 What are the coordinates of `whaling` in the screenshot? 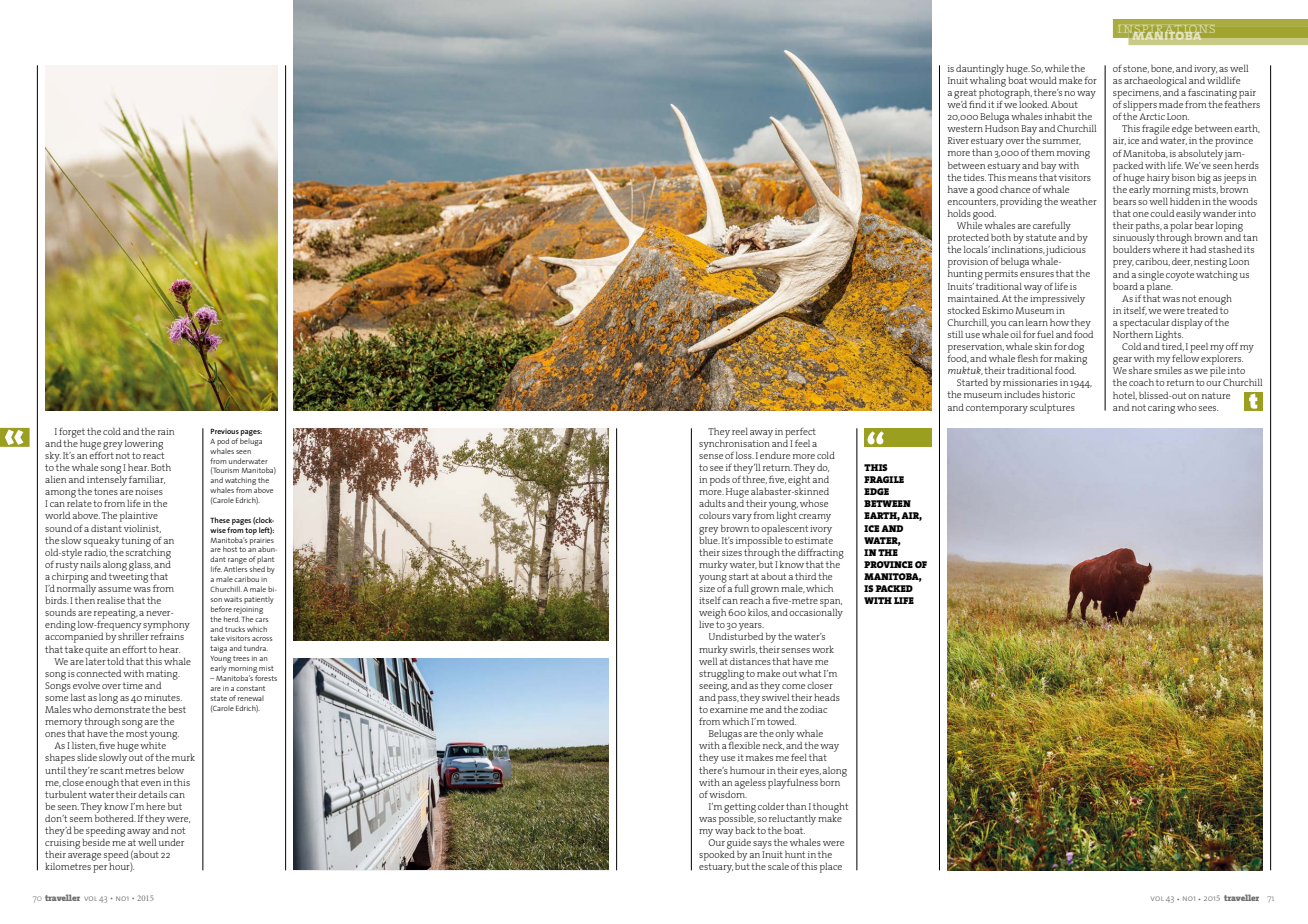 It's located at (988, 80).
